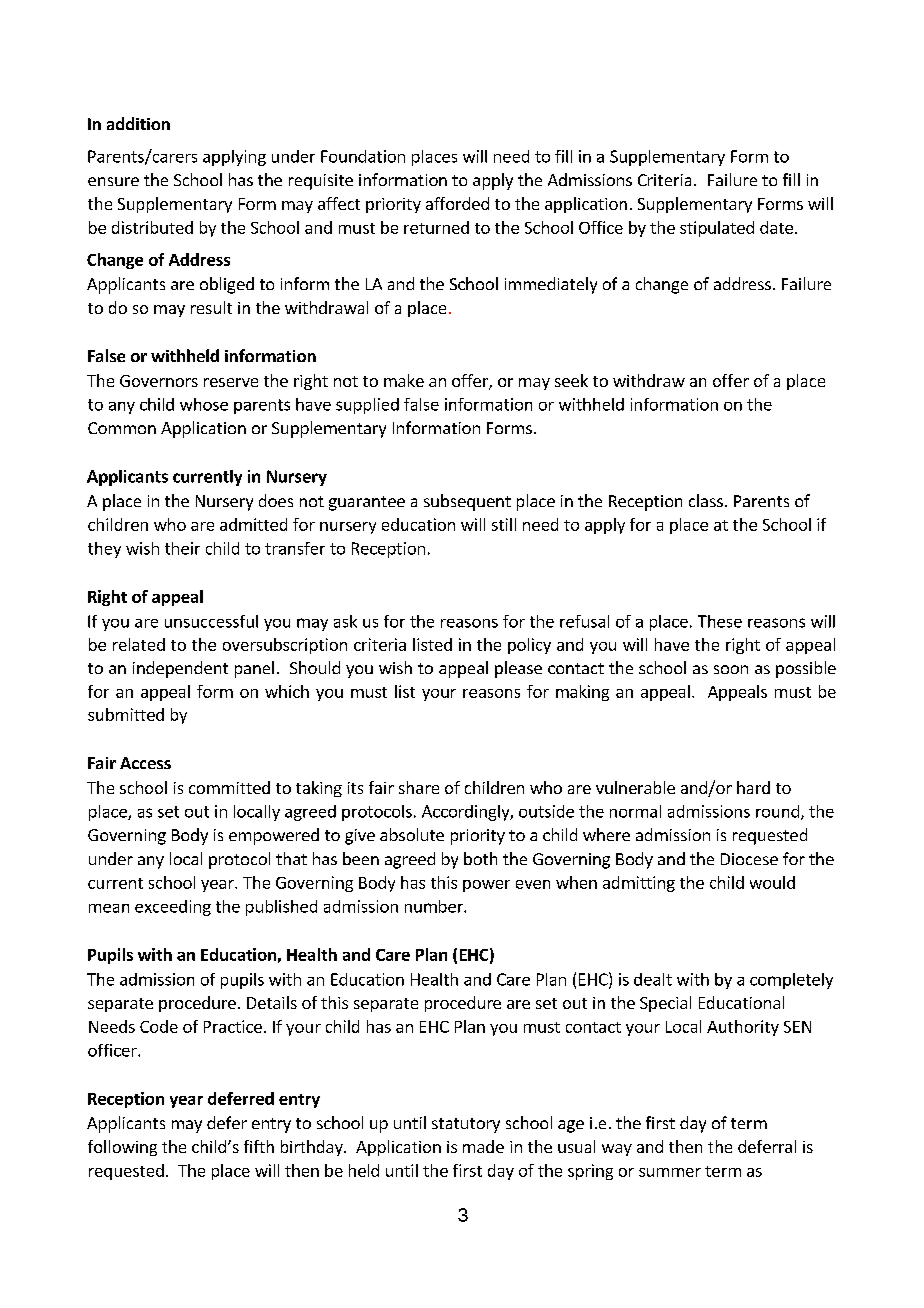 This screenshot has height=1308, width=924. What do you see at coordinates (717, 229) in the screenshot?
I see `stipulated` at bounding box center [717, 229].
